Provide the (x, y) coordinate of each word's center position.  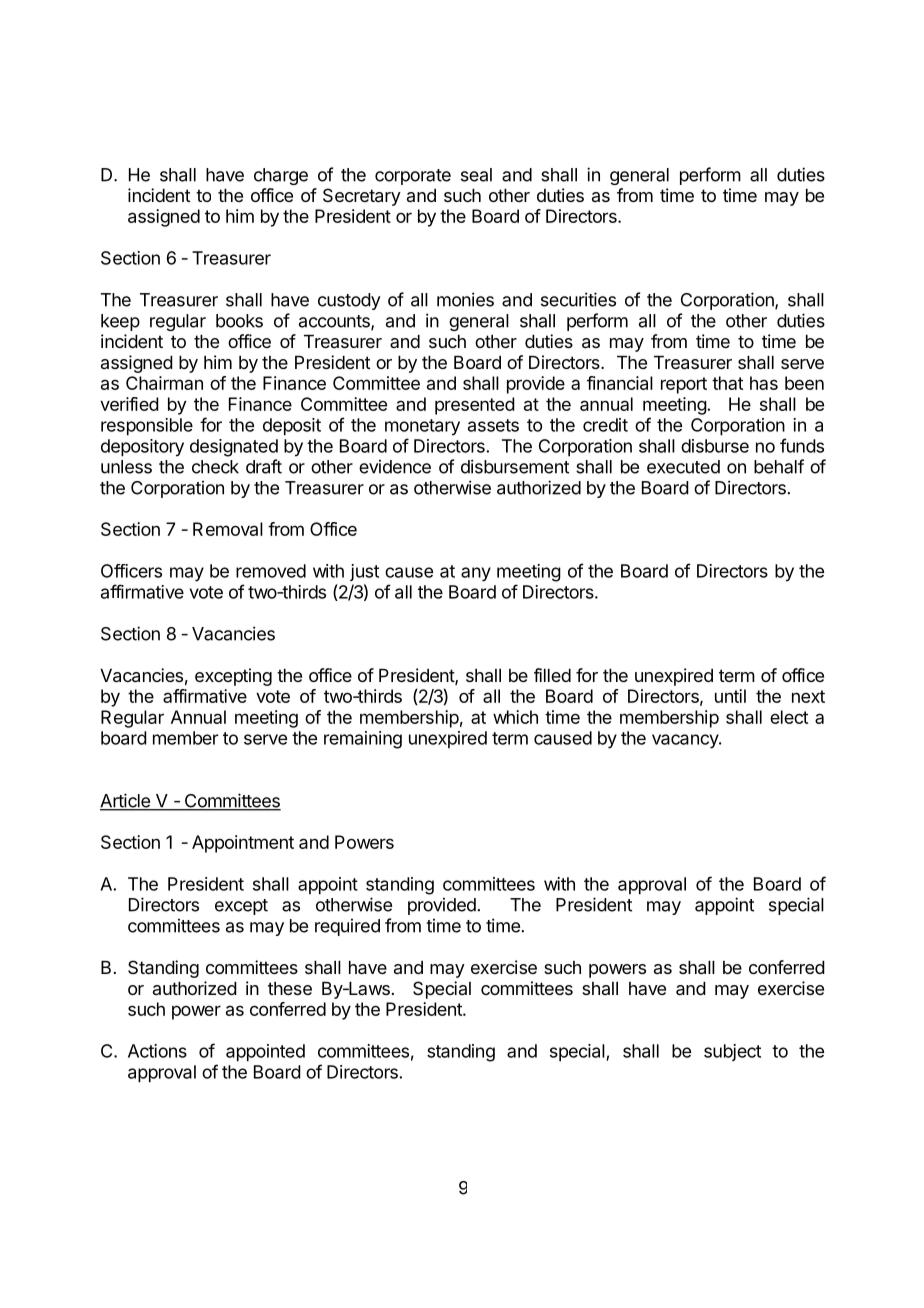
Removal (228, 529)
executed (683, 467)
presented (475, 406)
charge (281, 176)
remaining (363, 740)
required (347, 927)
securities (578, 299)
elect (789, 717)
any (476, 574)
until (730, 696)
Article (126, 801)
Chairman (164, 383)
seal (476, 175)
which (515, 717)
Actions (157, 1051)
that (727, 383)
